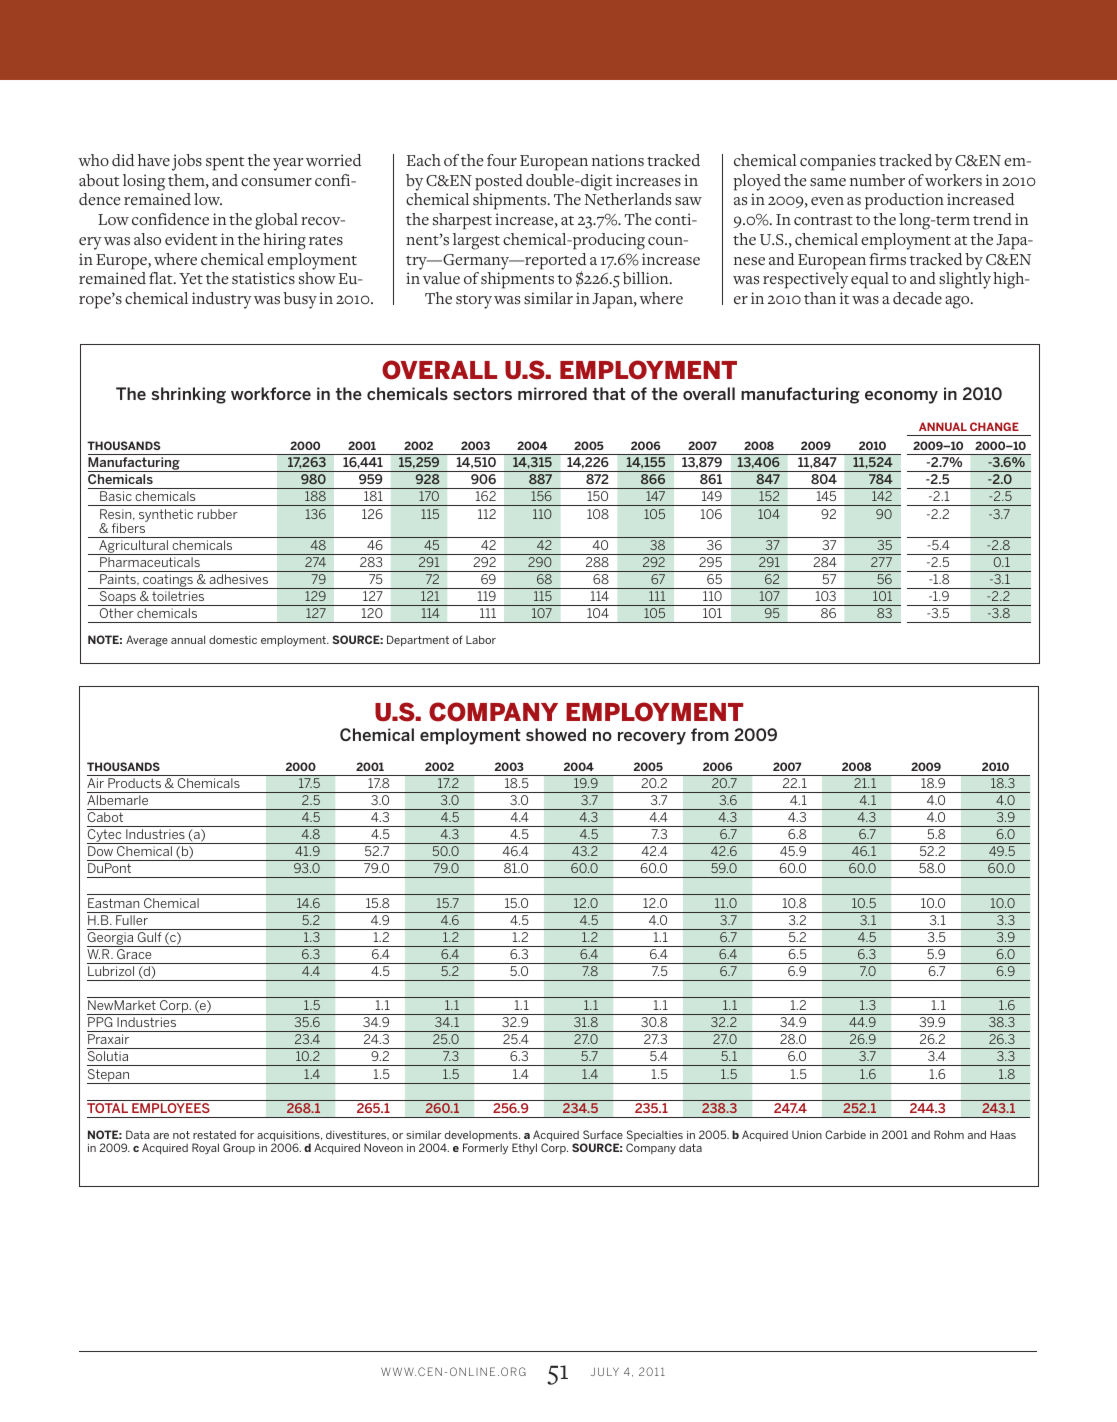 The image size is (1117, 1422). Describe the element at coordinates (552, 393) in the document. I see `mirrored` at that location.
